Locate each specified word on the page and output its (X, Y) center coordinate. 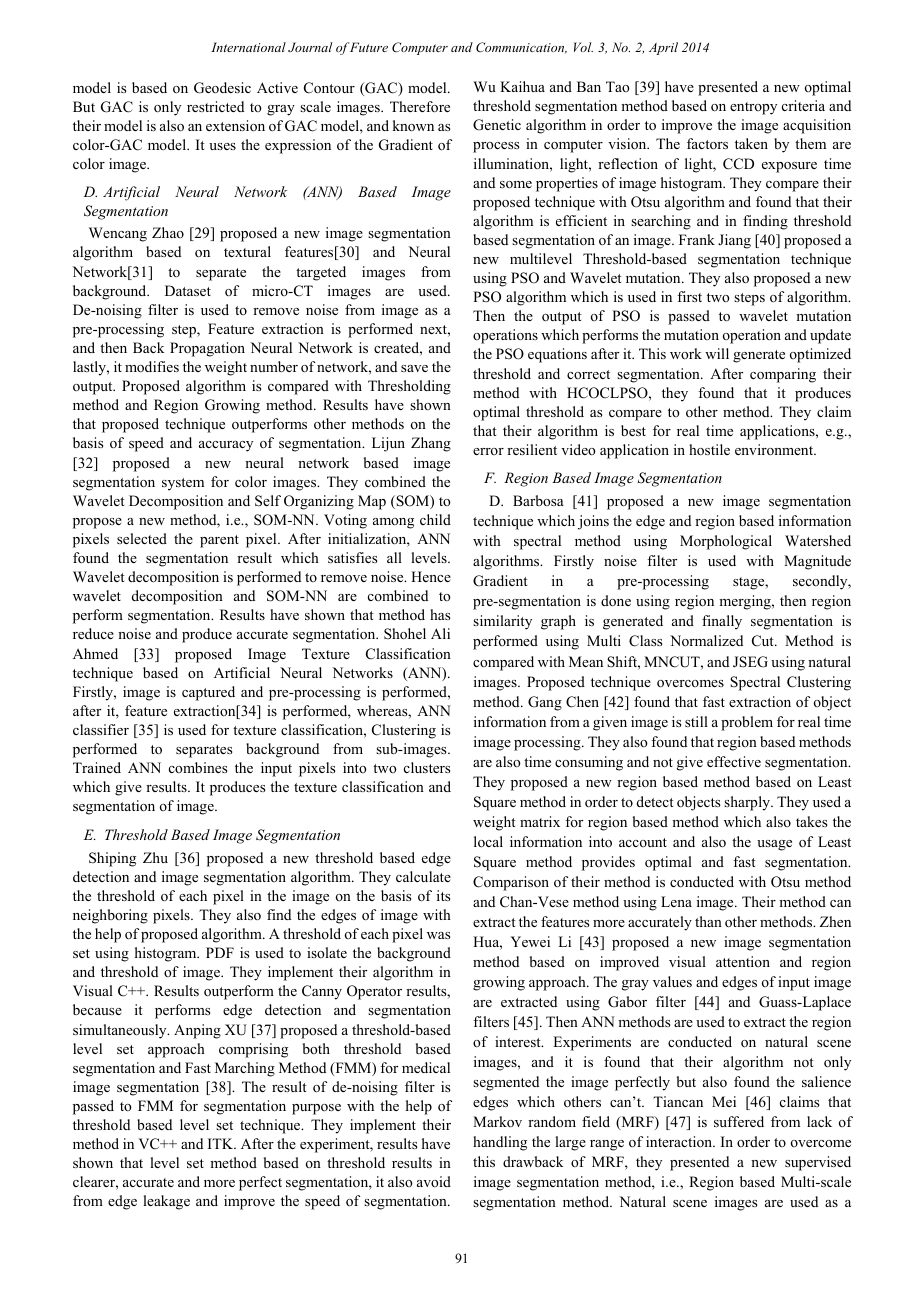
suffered (739, 1121)
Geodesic (222, 88)
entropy (753, 108)
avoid (434, 1181)
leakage (166, 1202)
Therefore (420, 107)
